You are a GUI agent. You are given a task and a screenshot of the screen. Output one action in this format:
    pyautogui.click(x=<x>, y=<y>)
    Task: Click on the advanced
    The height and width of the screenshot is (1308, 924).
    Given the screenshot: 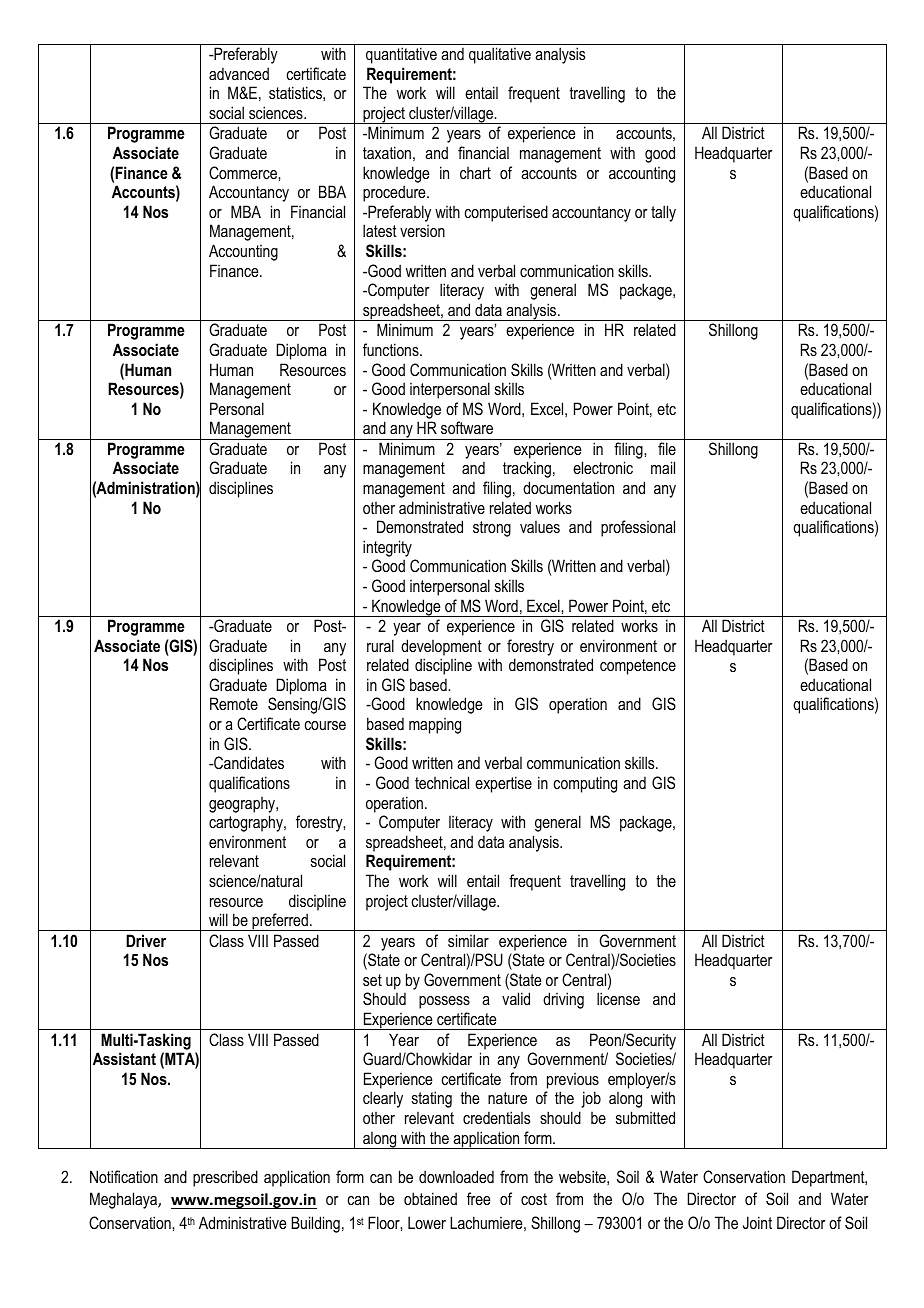 What is the action you would take?
    pyautogui.click(x=239, y=73)
